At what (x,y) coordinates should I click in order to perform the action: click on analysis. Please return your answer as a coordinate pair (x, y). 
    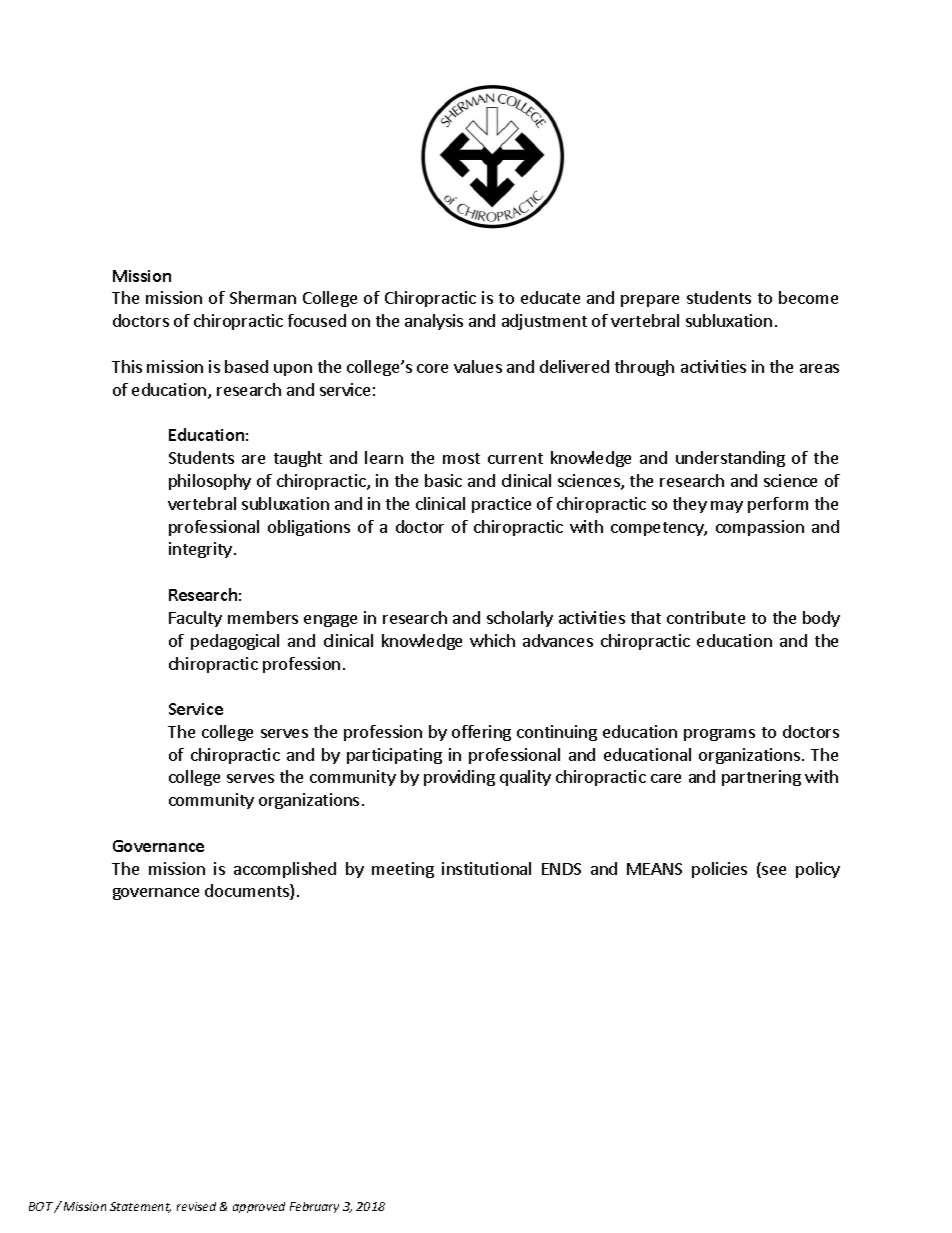
    Looking at the image, I should click on (434, 322).
